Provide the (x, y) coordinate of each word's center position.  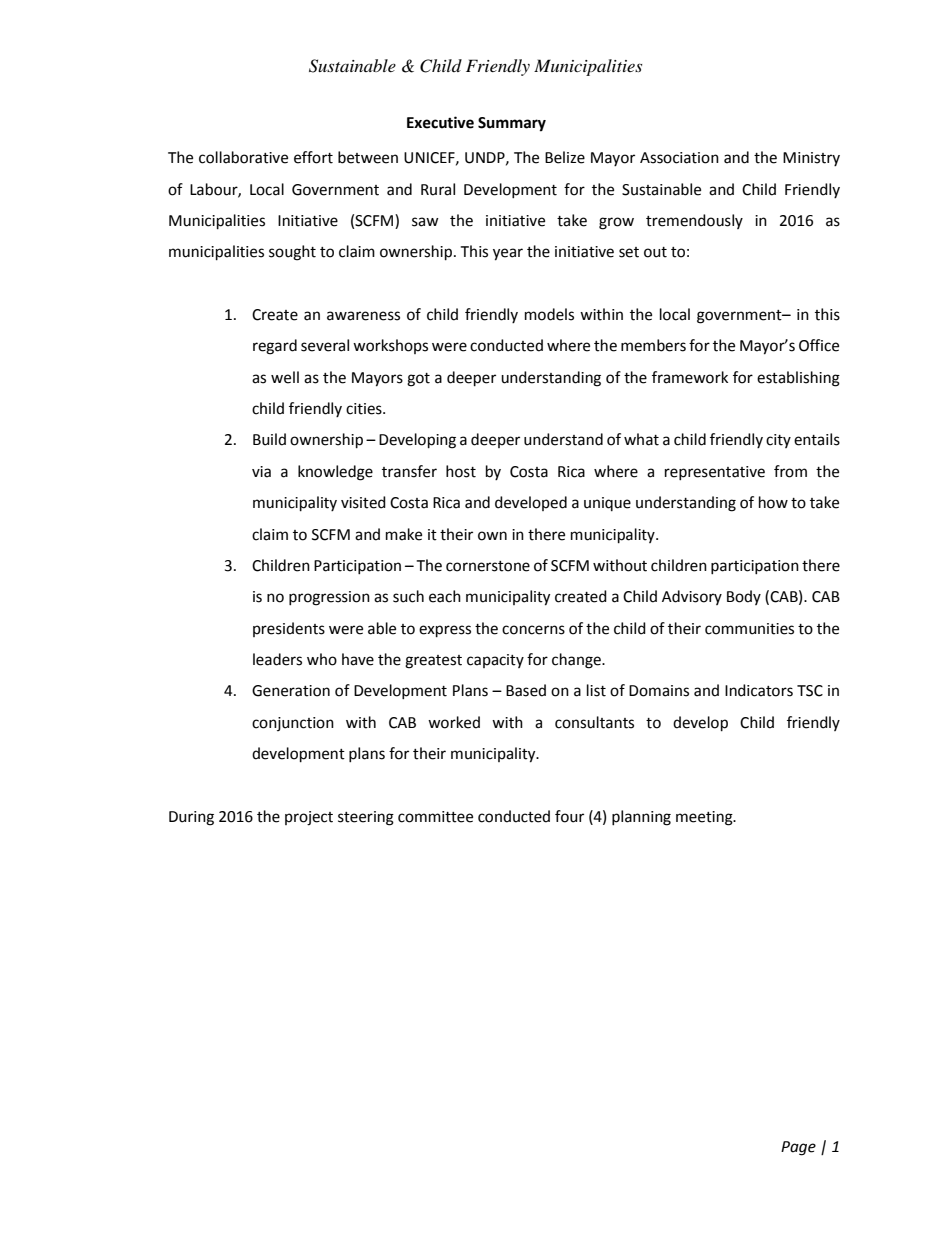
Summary (512, 124)
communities (749, 629)
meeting (705, 818)
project (309, 818)
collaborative (243, 157)
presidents (289, 629)
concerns (533, 630)
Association (679, 158)
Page (798, 1148)
